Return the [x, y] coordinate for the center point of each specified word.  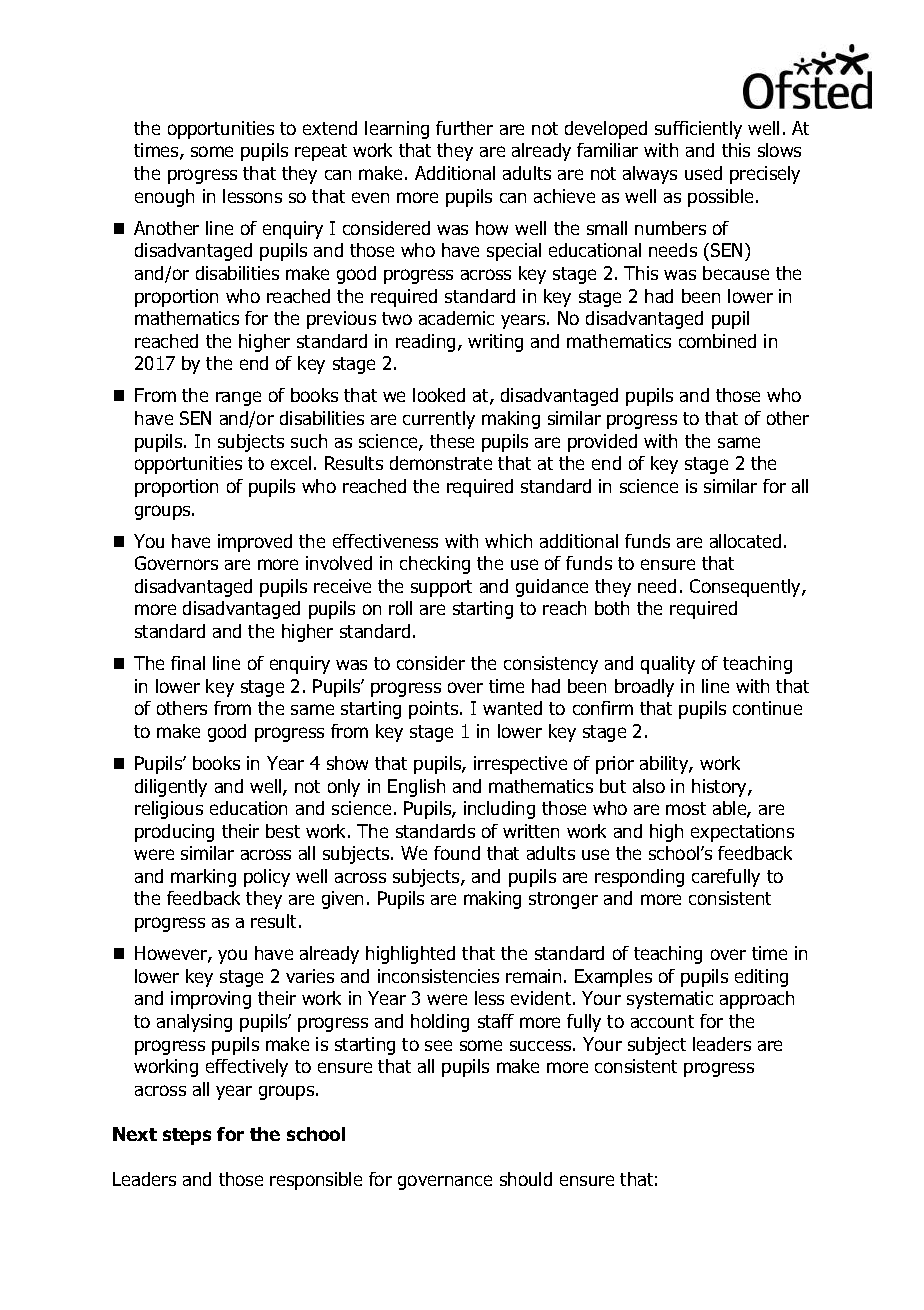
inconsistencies [438, 976]
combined [717, 341]
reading [425, 343]
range [238, 398]
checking [435, 565]
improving [211, 1000]
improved [255, 543]
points [435, 710]
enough [164, 198]
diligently [171, 788]
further [464, 128]
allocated [745, 541]
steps [187, 1136]
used [703, 173]
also [649, 786]
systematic [670, 1000]
